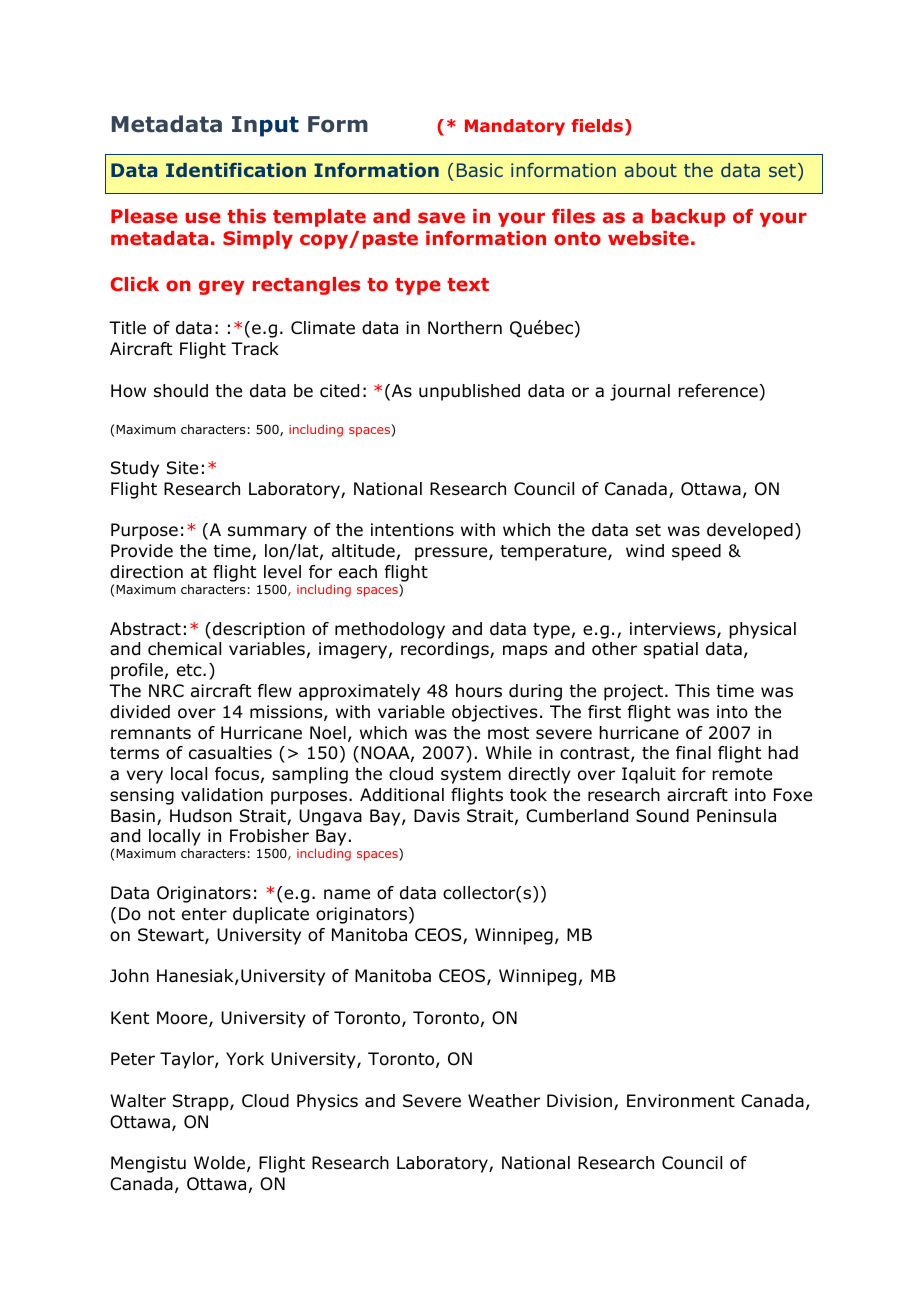  I want to click on Peninsula, so click(736, 816).
